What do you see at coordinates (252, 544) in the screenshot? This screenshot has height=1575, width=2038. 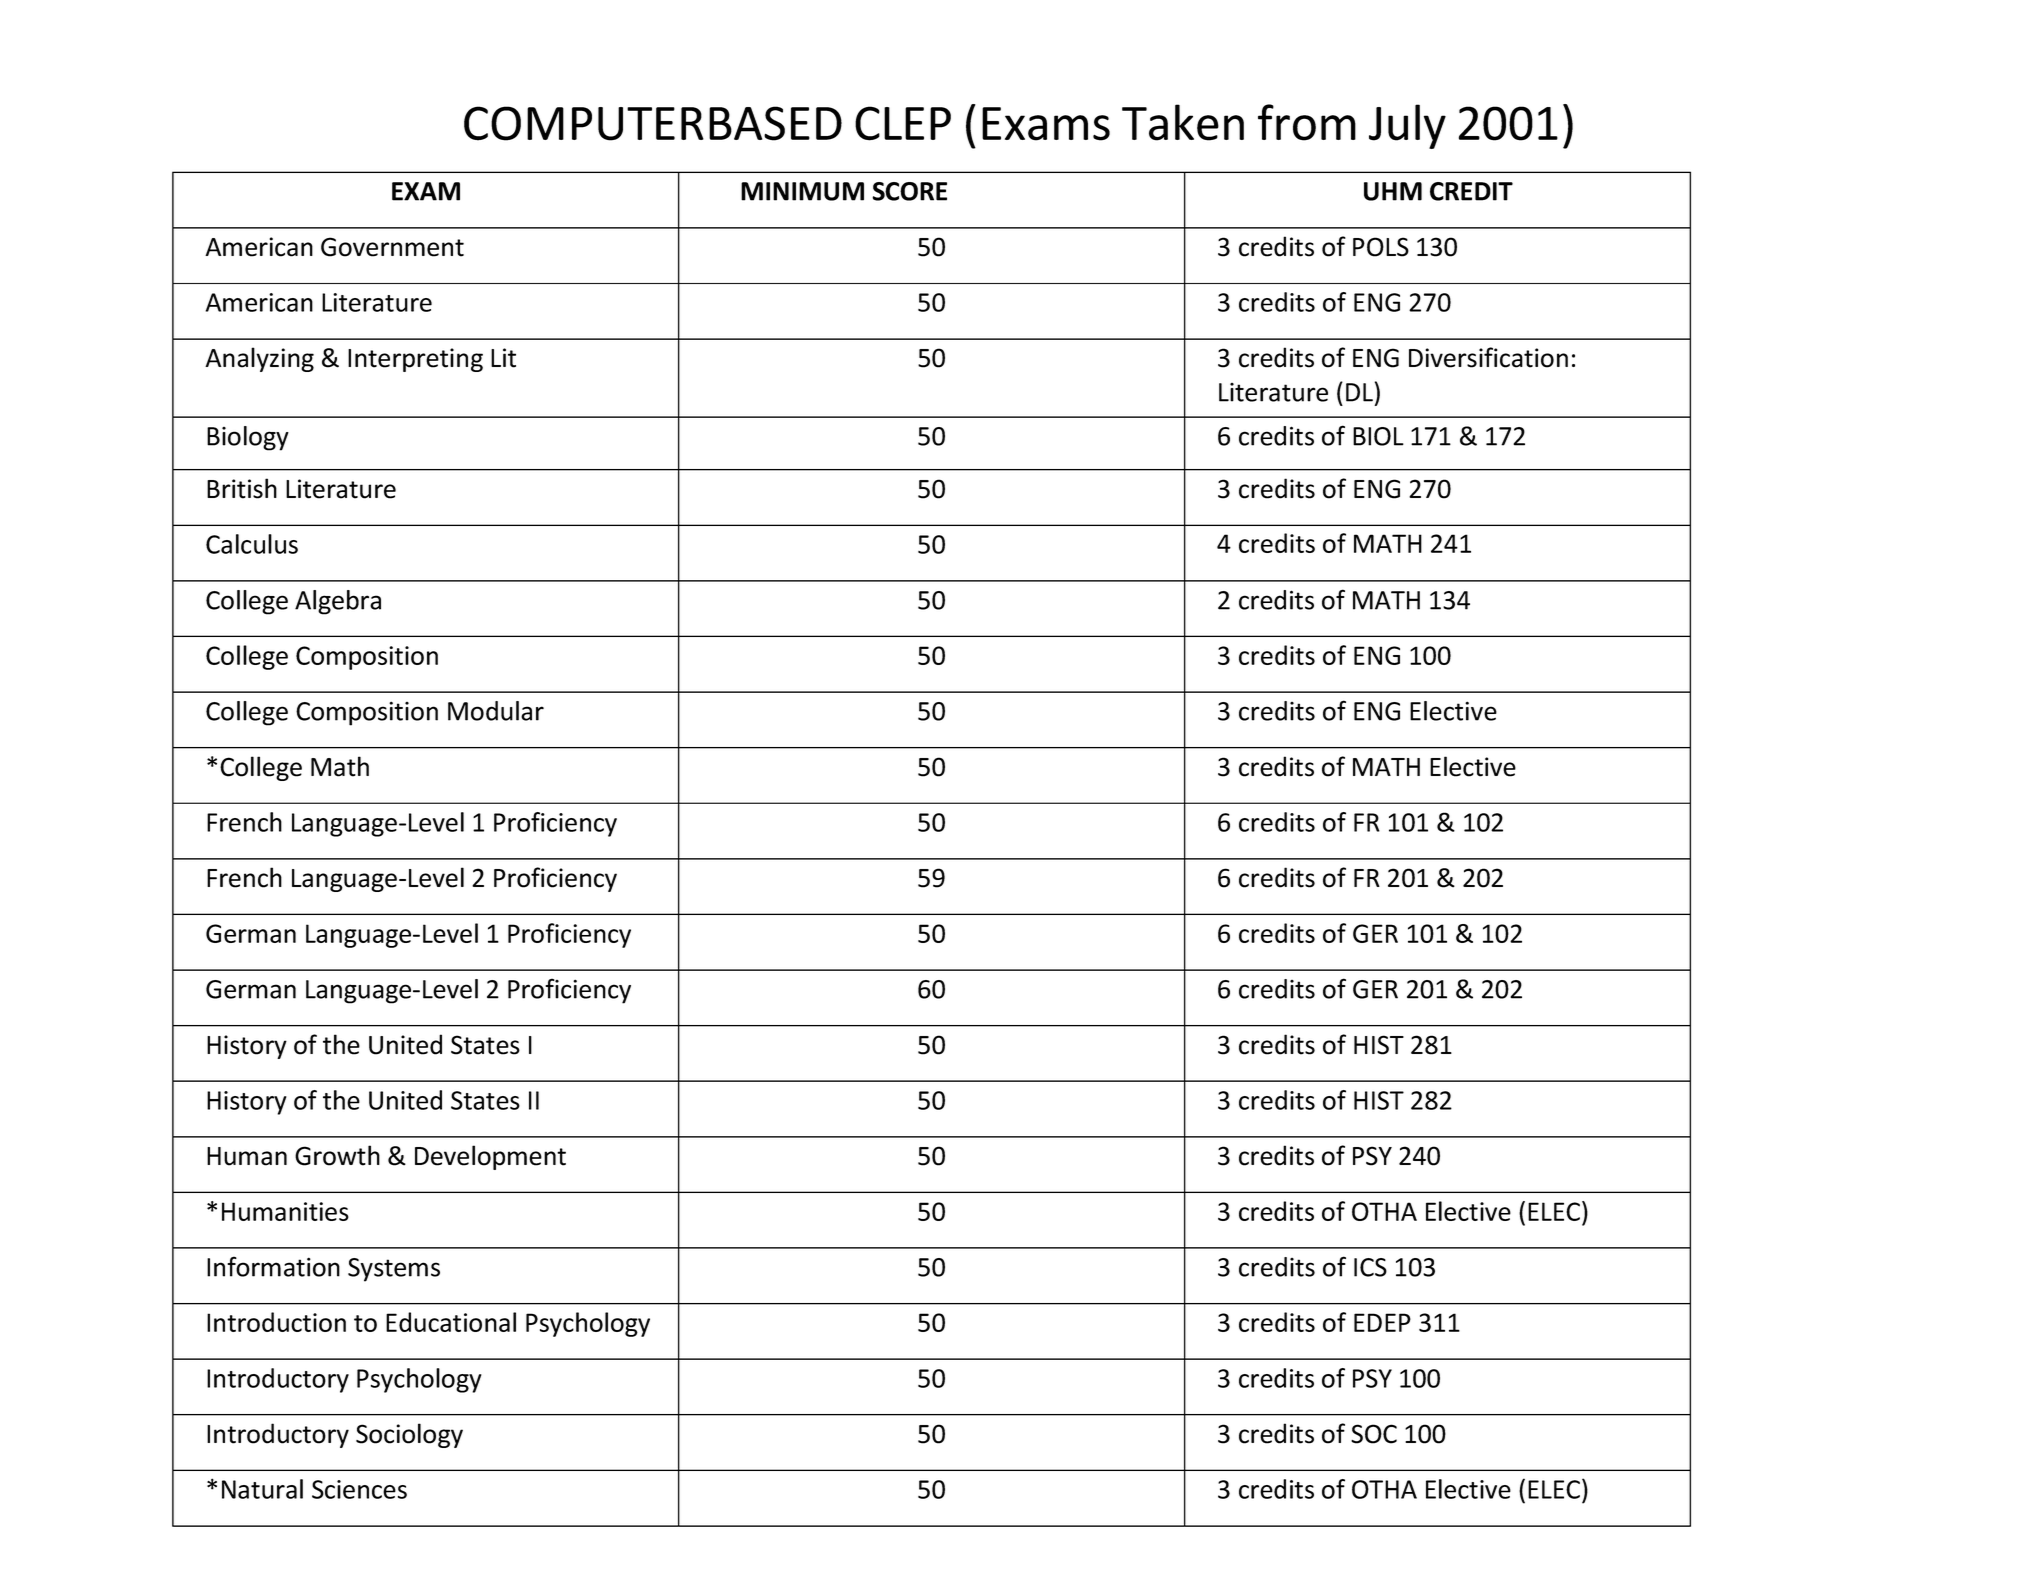 I see `Calculus` at bounding box center [252, 544].
